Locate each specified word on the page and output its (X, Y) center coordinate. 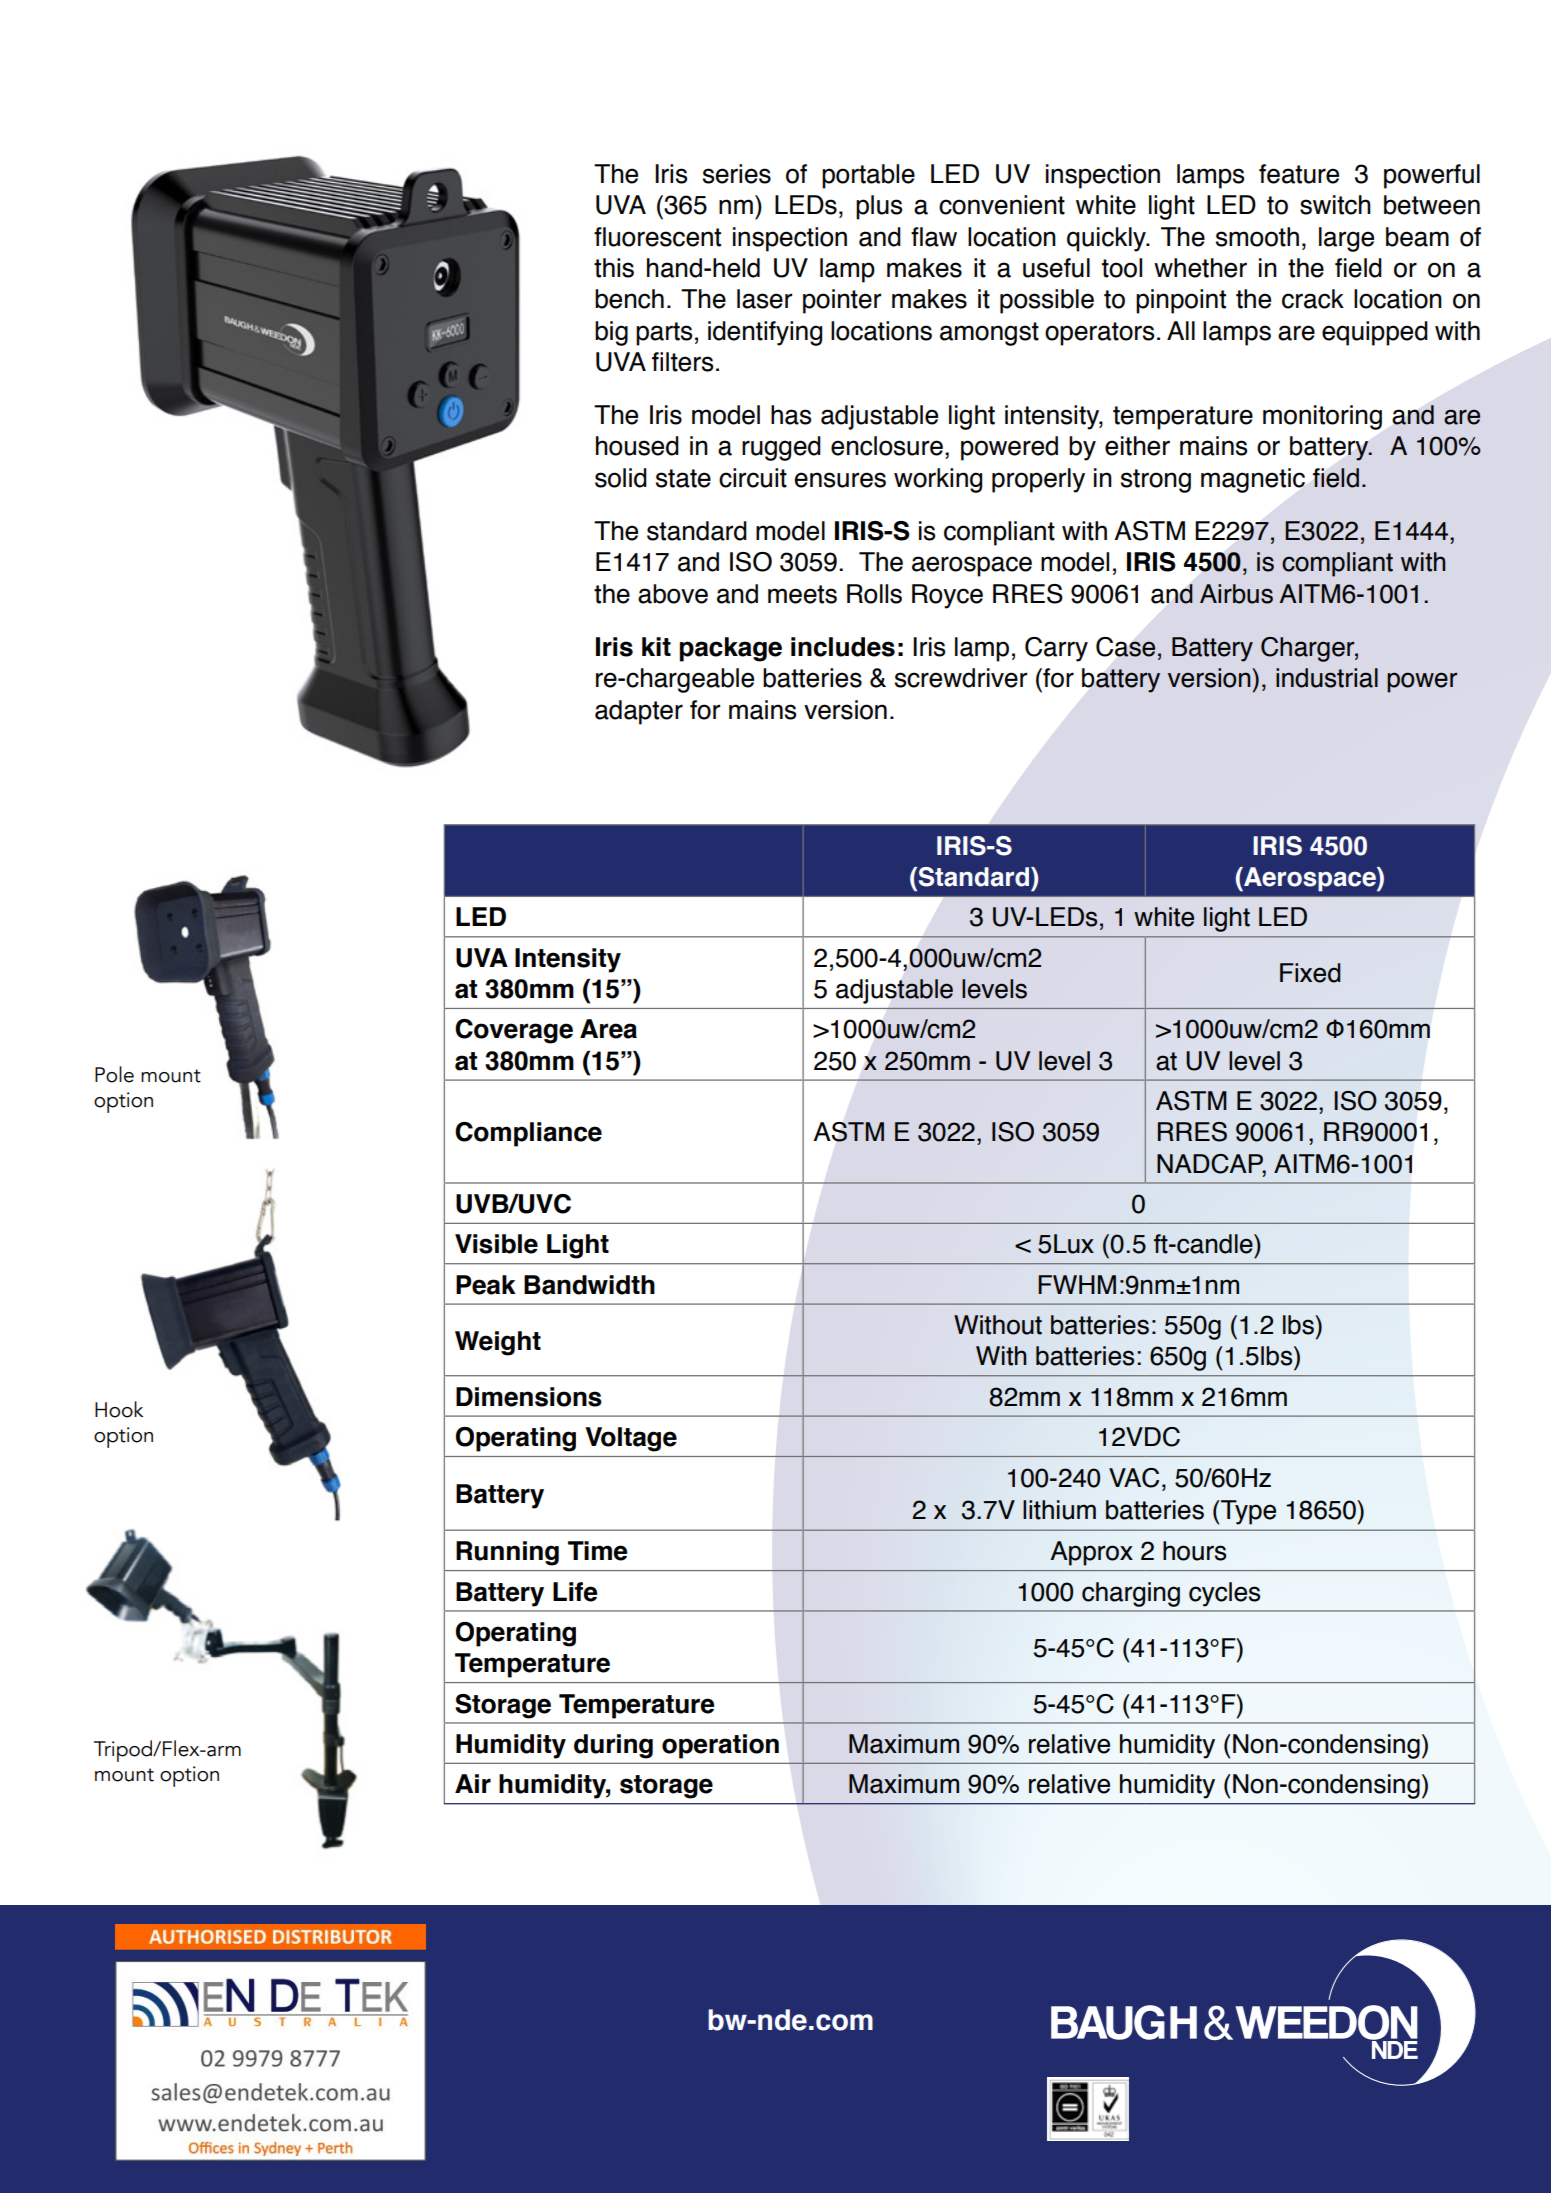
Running (507, 1553)
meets (802, 594)
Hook (119, 1409)
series (737, 174)
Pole (114, 1074)
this (614, 268)
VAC (1134, 1478)
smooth (1257, 237)
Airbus (1236, 594)
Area (608, 1029)
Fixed (1310, 973)
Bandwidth (589, 1285)
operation (720, 1746)
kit (656, 646)
